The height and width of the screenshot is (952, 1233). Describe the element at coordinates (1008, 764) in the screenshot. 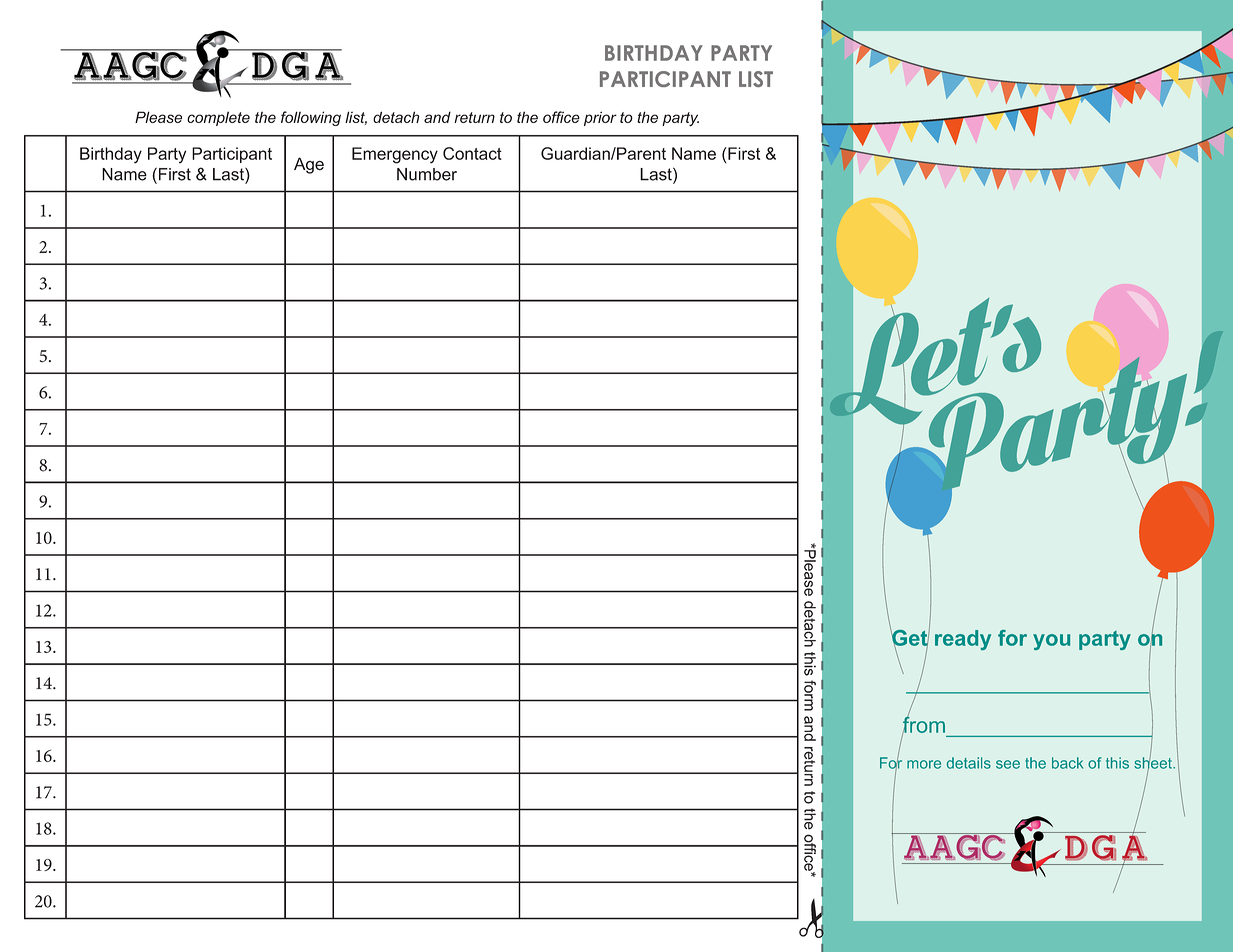

I see `see` at that location.
